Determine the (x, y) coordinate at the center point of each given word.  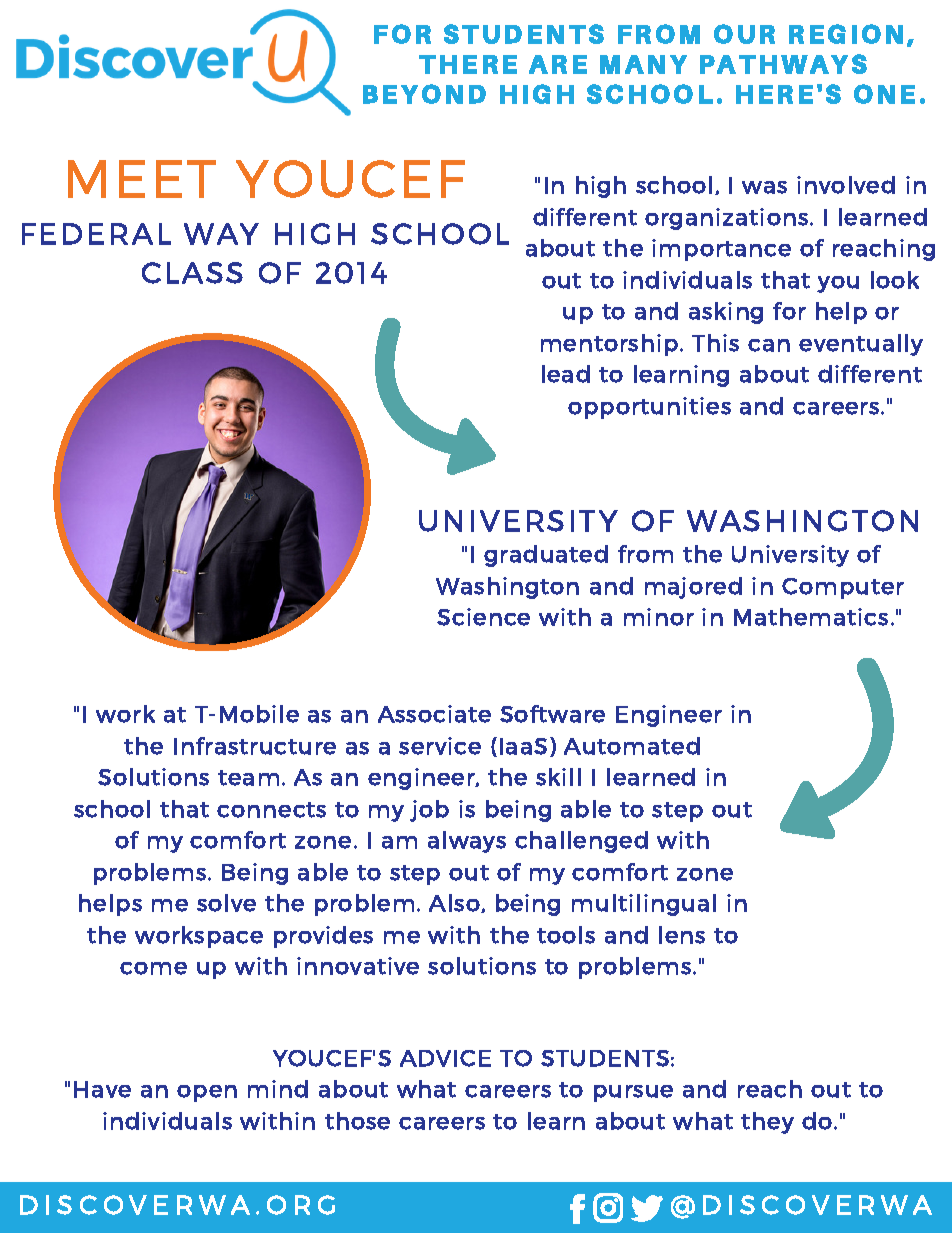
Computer (843, 588)
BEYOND (424, 94)
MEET (142, 179)
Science (483, 617)
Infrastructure (255, 746)
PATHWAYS (783, 64)
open (207, 1093)
